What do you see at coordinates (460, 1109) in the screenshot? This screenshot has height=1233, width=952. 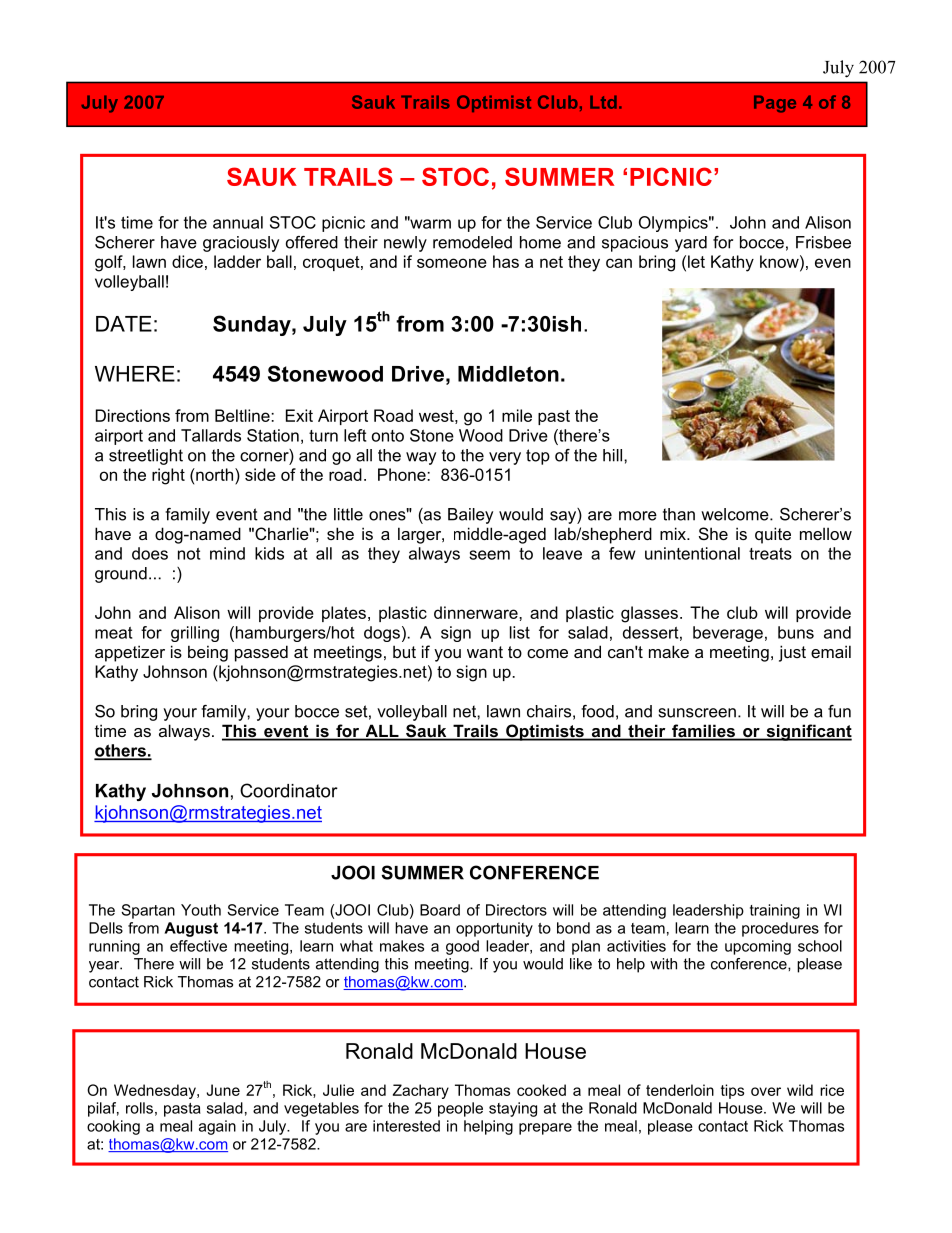 I see `people` at bounding box center [460, 1109].
